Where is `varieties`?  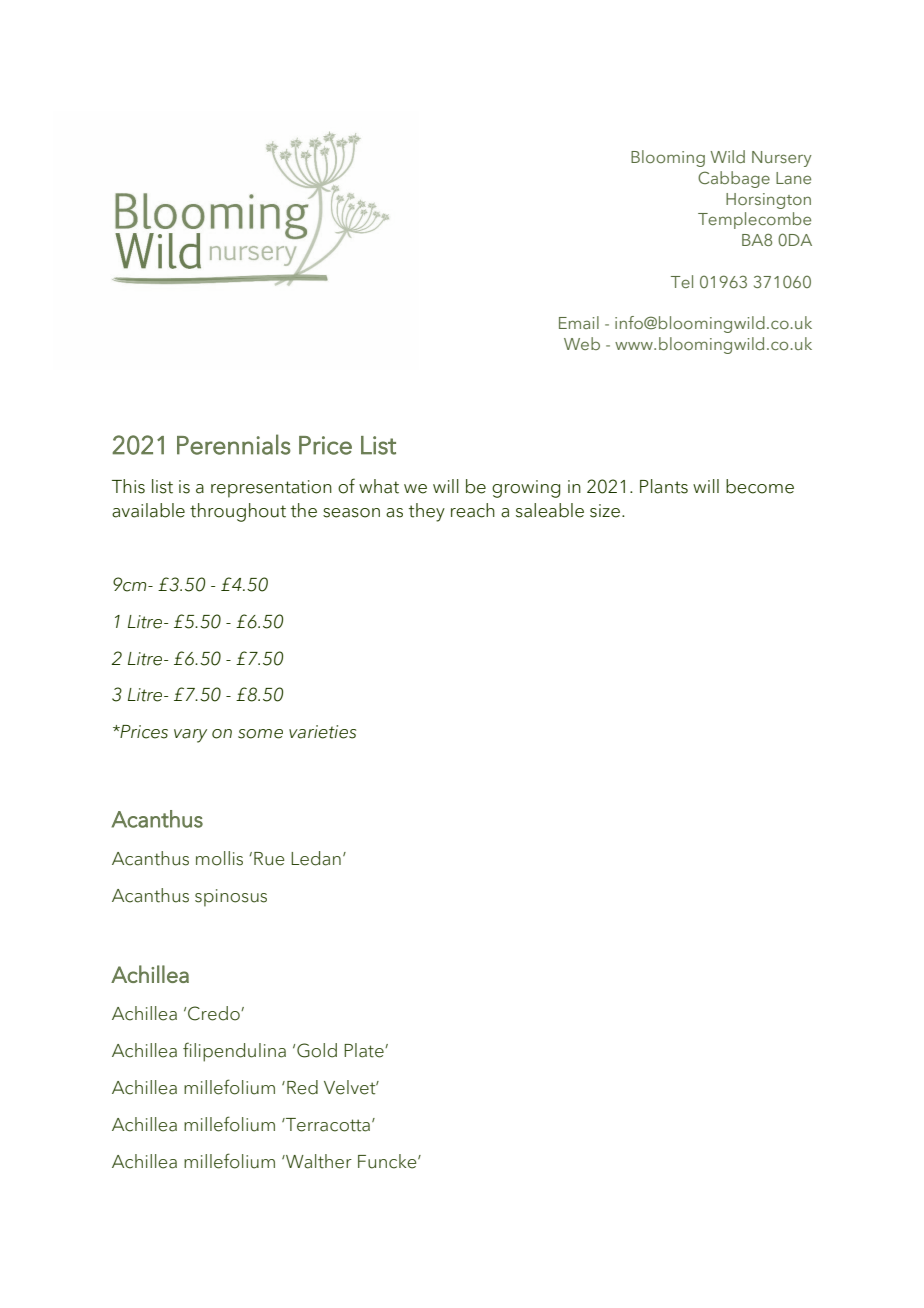
varieties is located at coordinates (322, 732).
